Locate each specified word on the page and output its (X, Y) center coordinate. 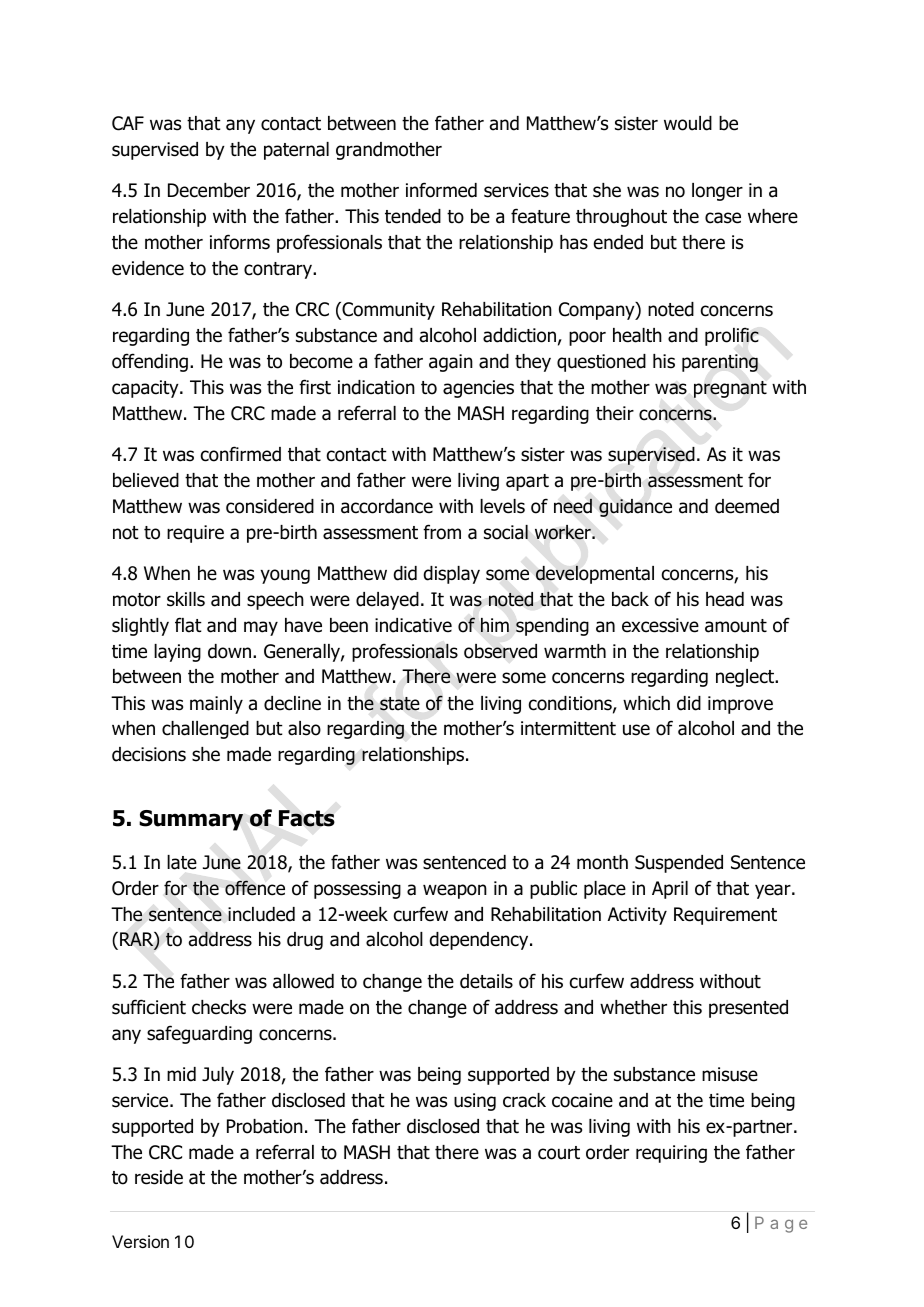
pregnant (730, 389)
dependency (480, 941)
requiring (671, 1154)
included (261, 914)
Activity (637, 916)
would (688, 123)
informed (441, 190)
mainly (216, 705)
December (209, 190)
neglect (746, 678)
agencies (478, 389)
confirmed (241, 454)
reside (159, 1177)
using (475, 1102)
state (400, 704)
